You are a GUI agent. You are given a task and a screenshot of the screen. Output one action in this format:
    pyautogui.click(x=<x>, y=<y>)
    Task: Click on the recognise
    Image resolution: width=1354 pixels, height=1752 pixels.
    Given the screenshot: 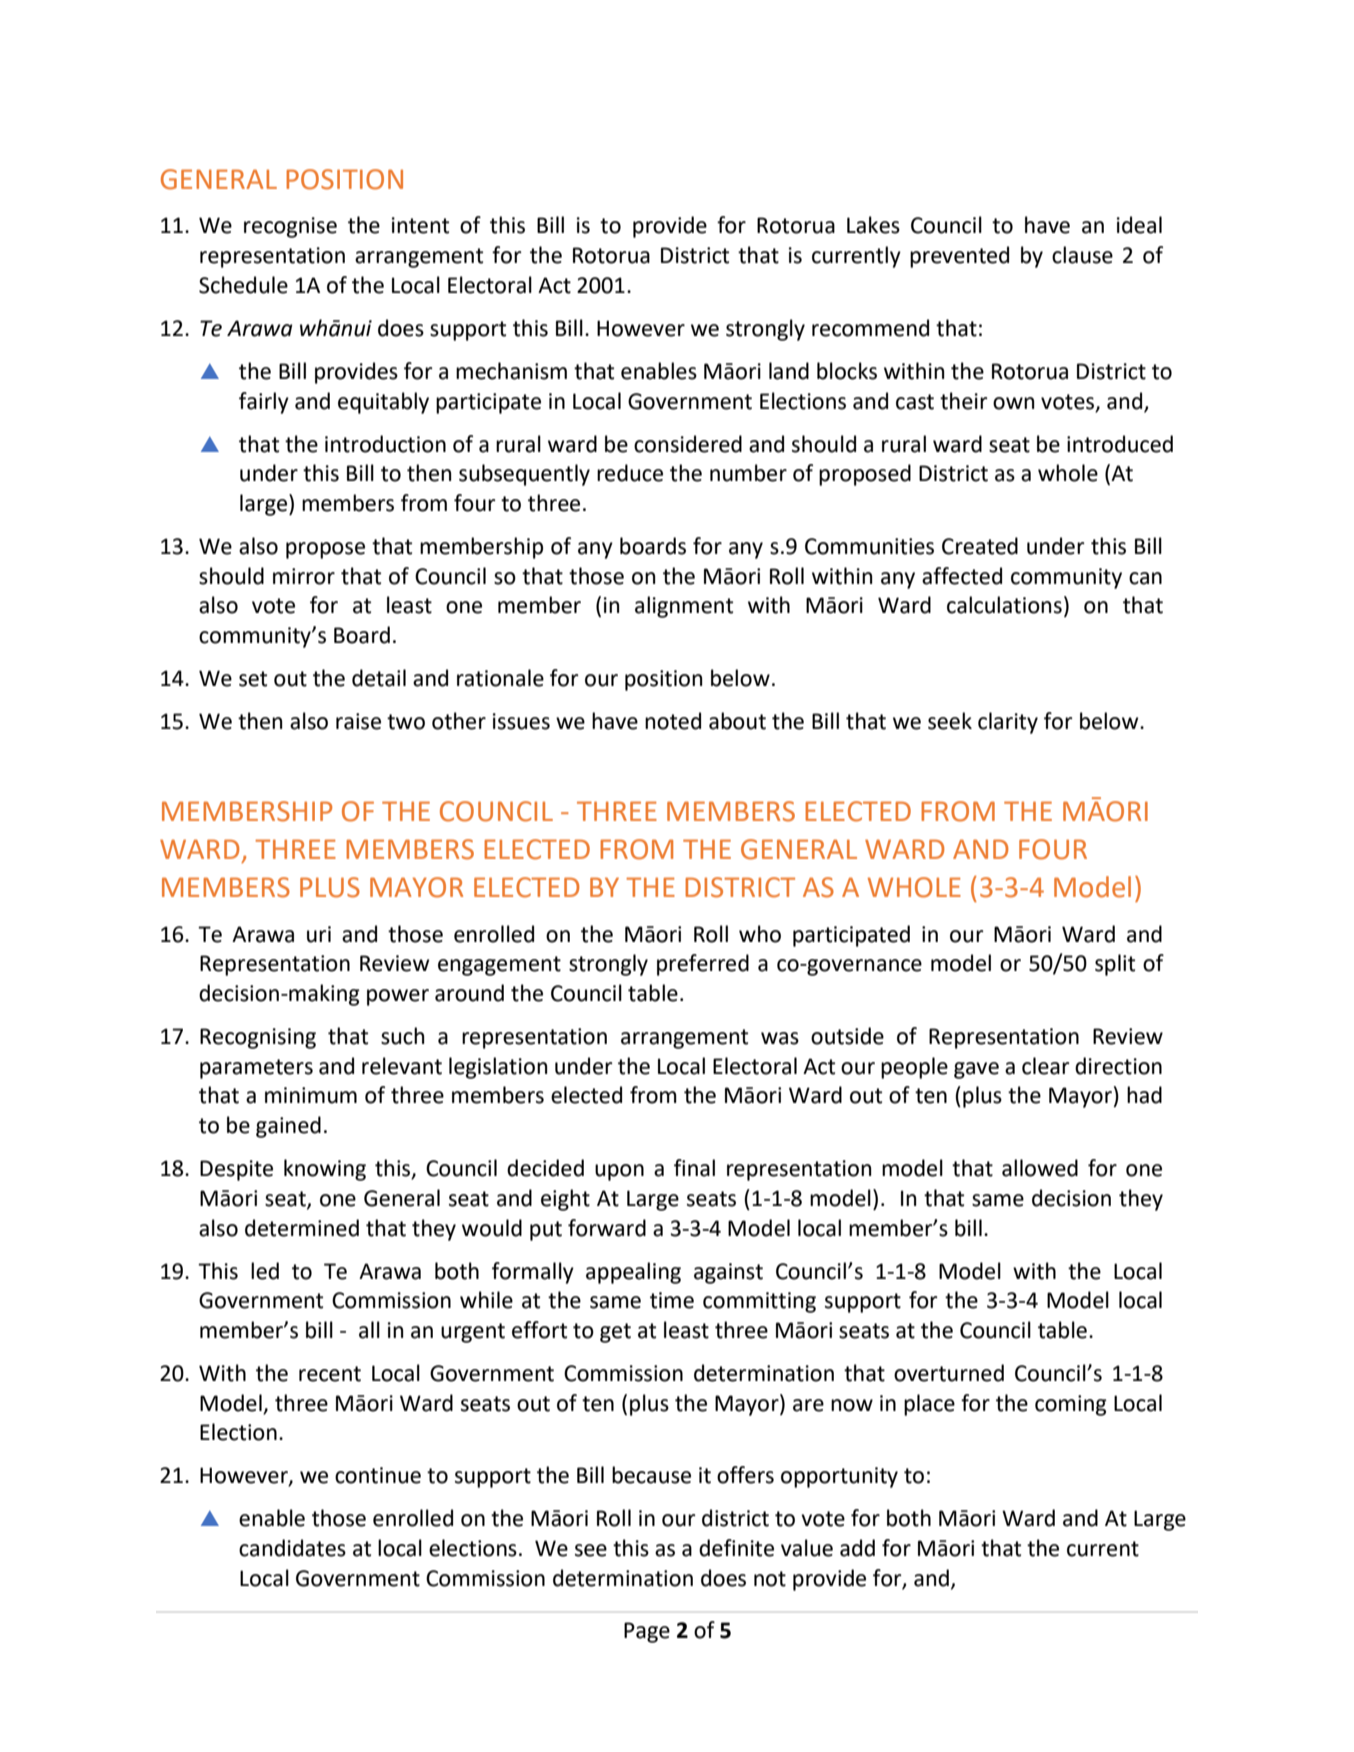 What is the action you would take?
    pyautogui.click(x=290, y=227)
